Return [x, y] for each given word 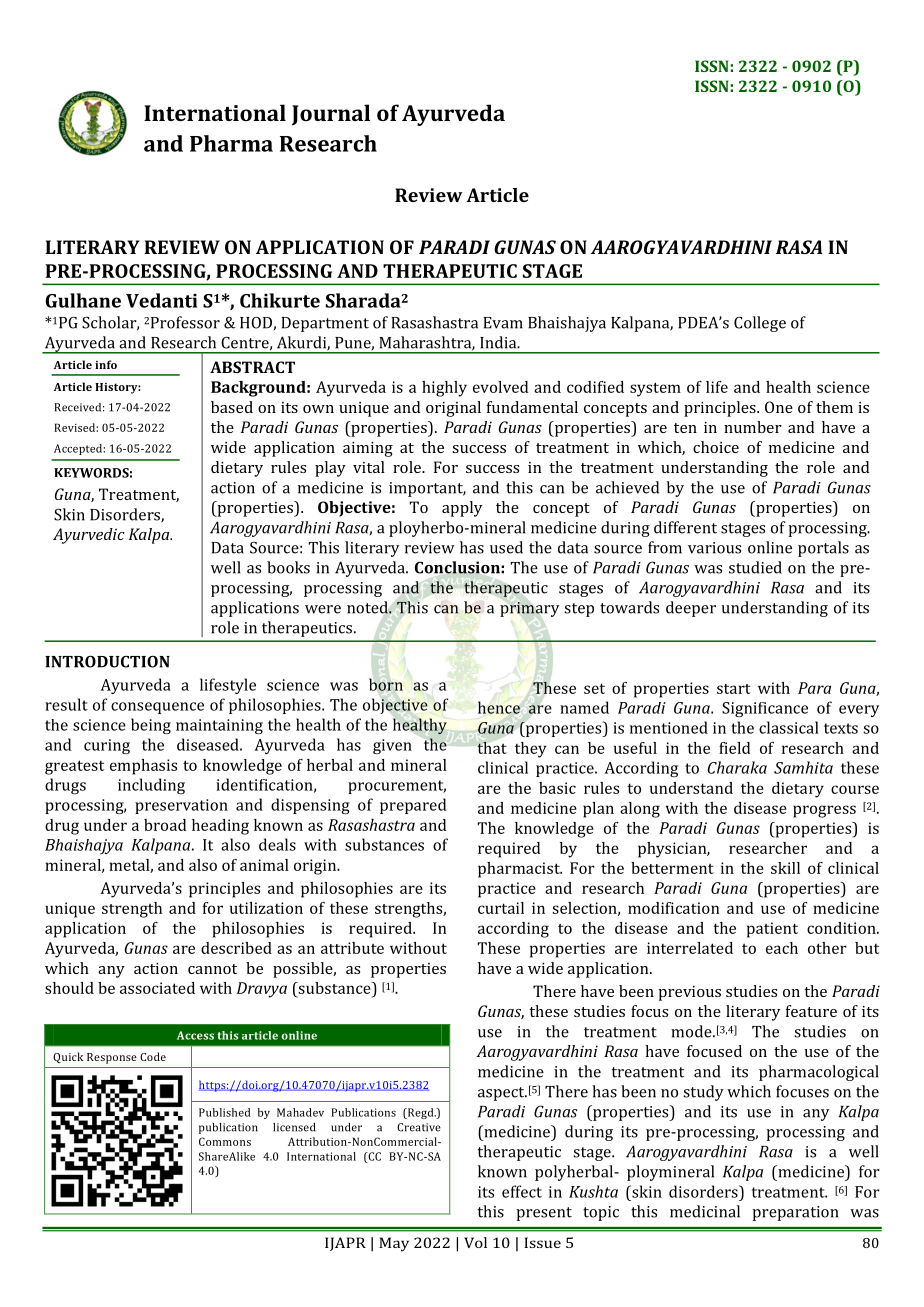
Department [325, 324]
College [760, 324]
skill [785, 868]
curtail [501, 908]
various [714, 548]
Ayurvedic [89, 536]
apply [462, 509]
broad [165, 825]
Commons [225, 1141]
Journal [331, 115]
